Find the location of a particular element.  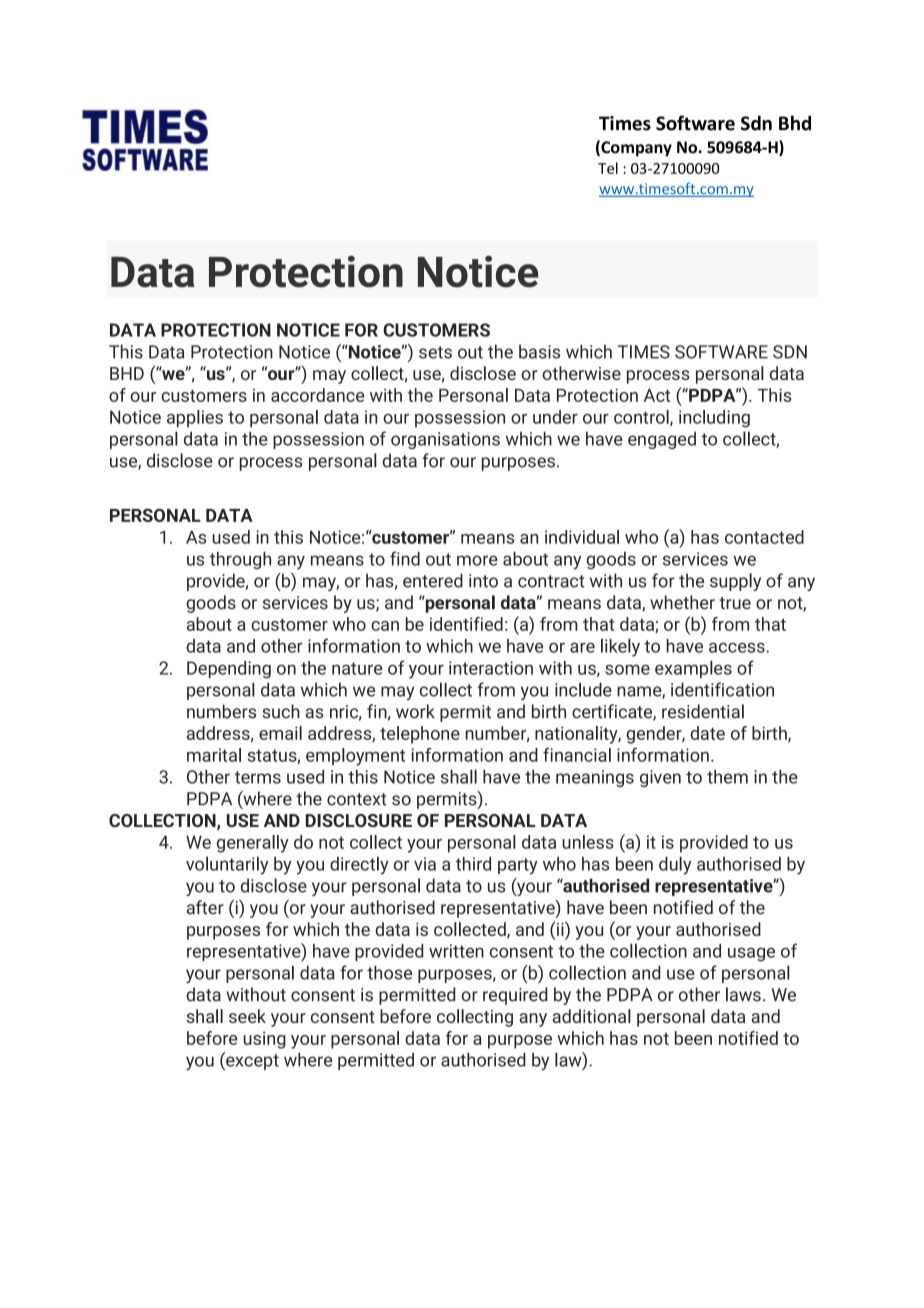

sets is located at coordinates (435, 352).
